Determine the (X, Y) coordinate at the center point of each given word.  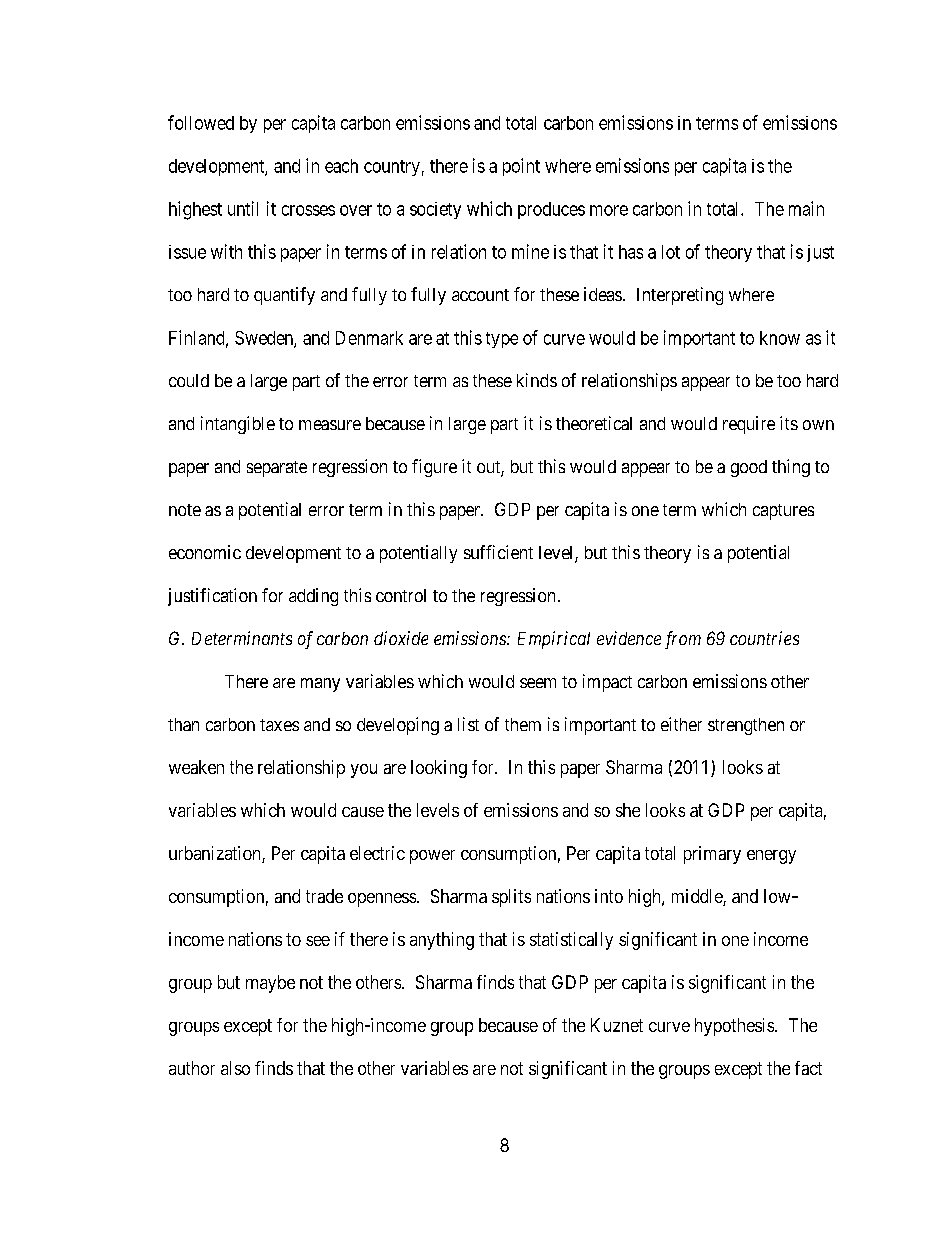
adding (313, 597)
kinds (537, 380)
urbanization (216, 854)
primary (712, 855)
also (235, 1068)
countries (764, 638)
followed (201, 122)
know (780, 338)
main (806, 208)
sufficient (498, 552)
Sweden (265, 339)
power (432, 857)
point (521, 167)
